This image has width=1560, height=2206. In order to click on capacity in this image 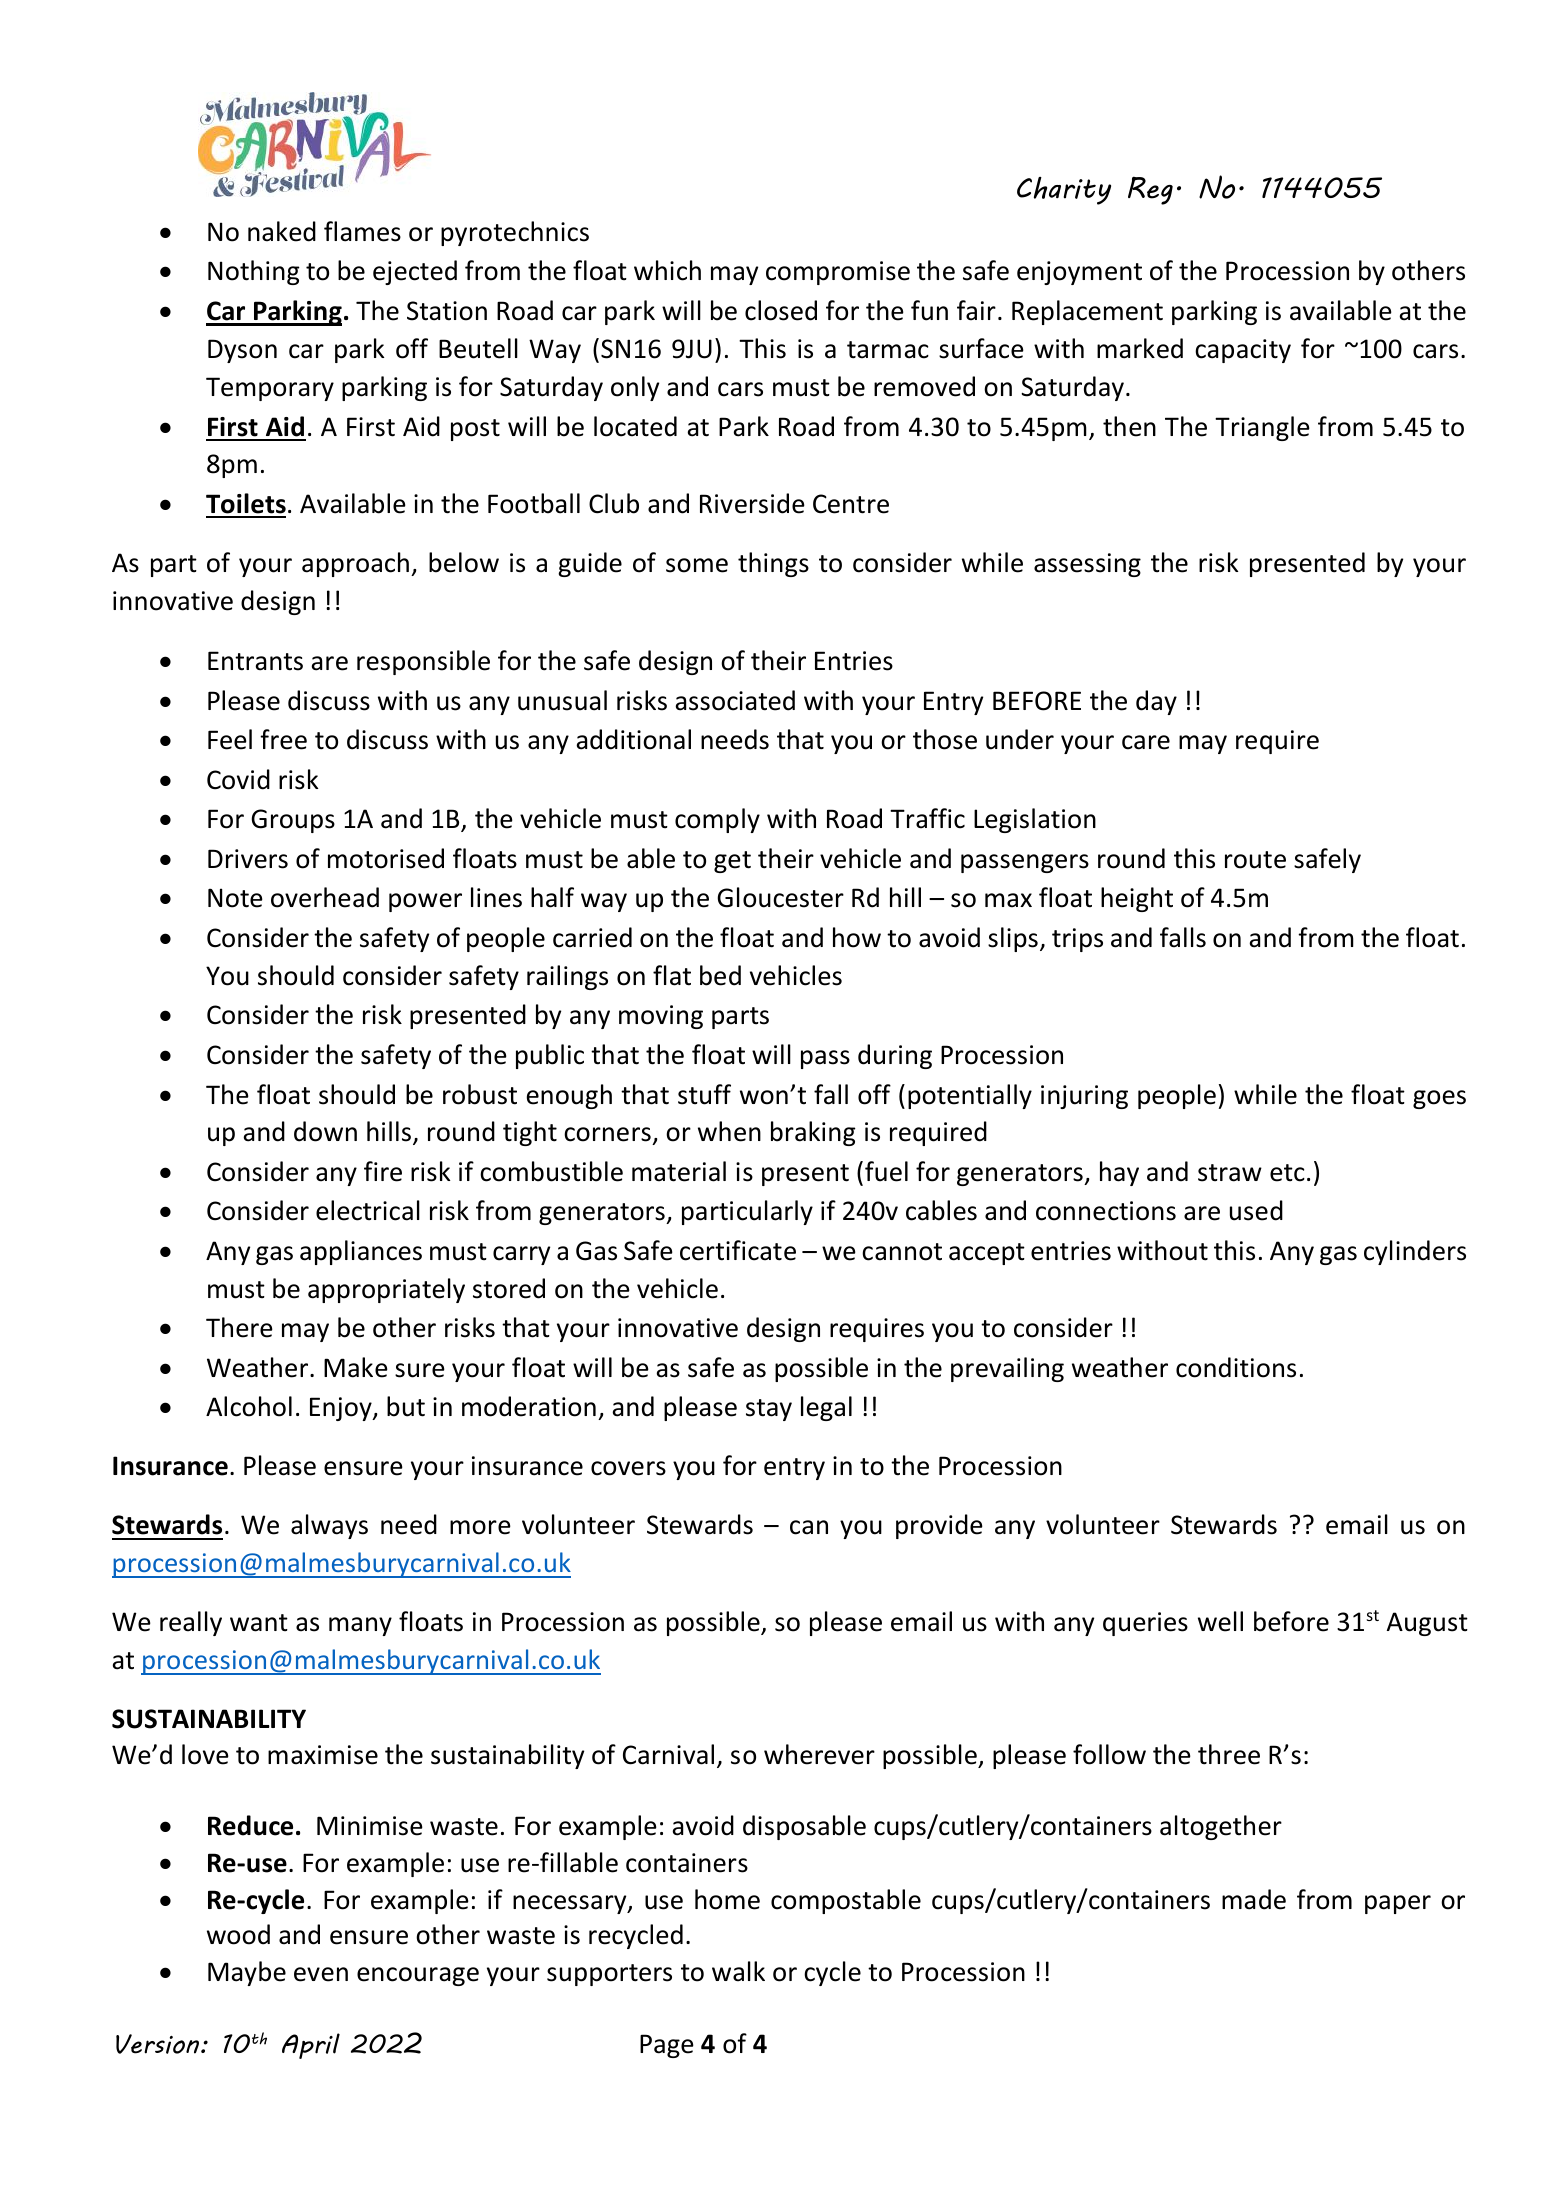, I will do `click(1243, 351)`.
